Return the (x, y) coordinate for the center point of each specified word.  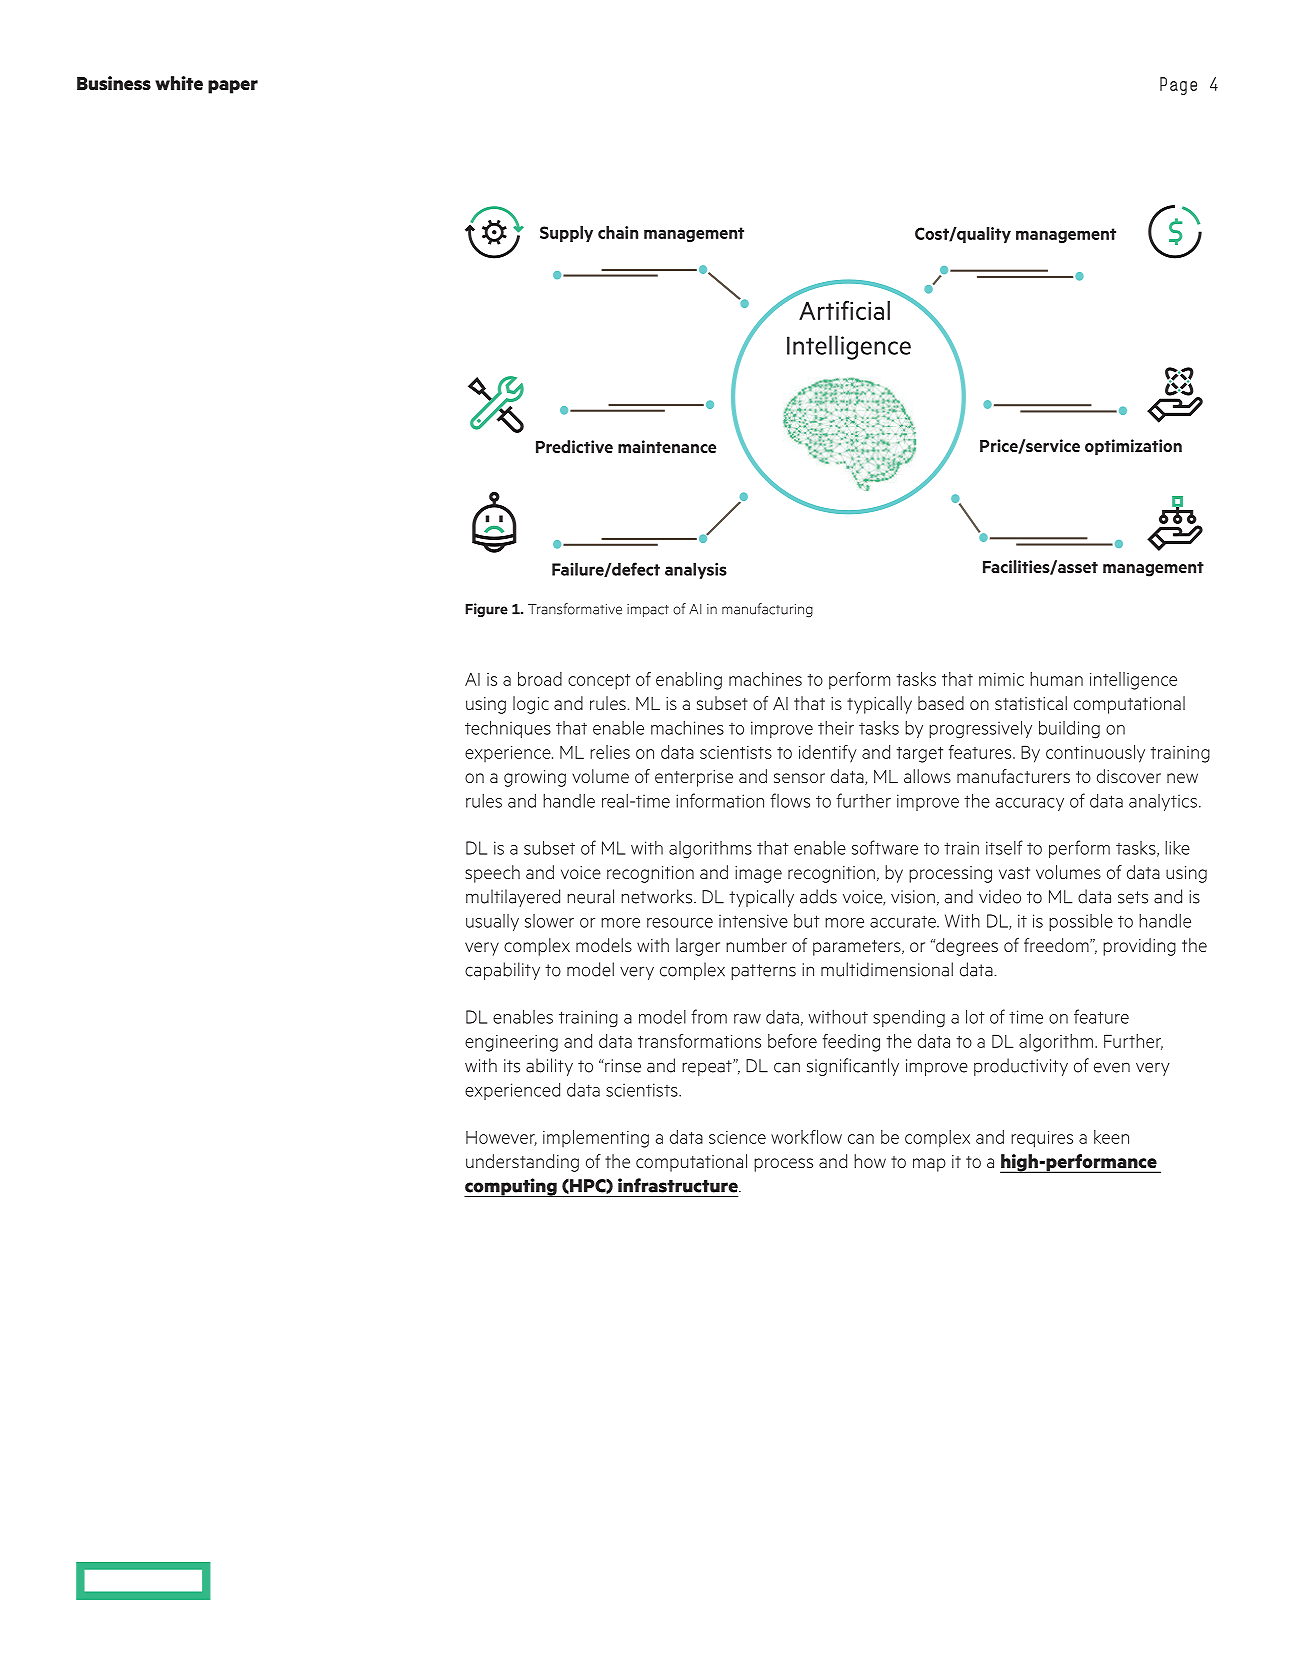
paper (233, 87)
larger (698, 947)
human (1056, 679)
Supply (566, 234)
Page (1178, 86)
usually (492, 922)
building (1069, 729)
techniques (508, 729)
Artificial (844, 310)
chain (618, 232)
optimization (1133, 447)
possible (1081, 922)
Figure (486, 610)
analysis (696, 571)
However (501, 1138)
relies (610, 752)
